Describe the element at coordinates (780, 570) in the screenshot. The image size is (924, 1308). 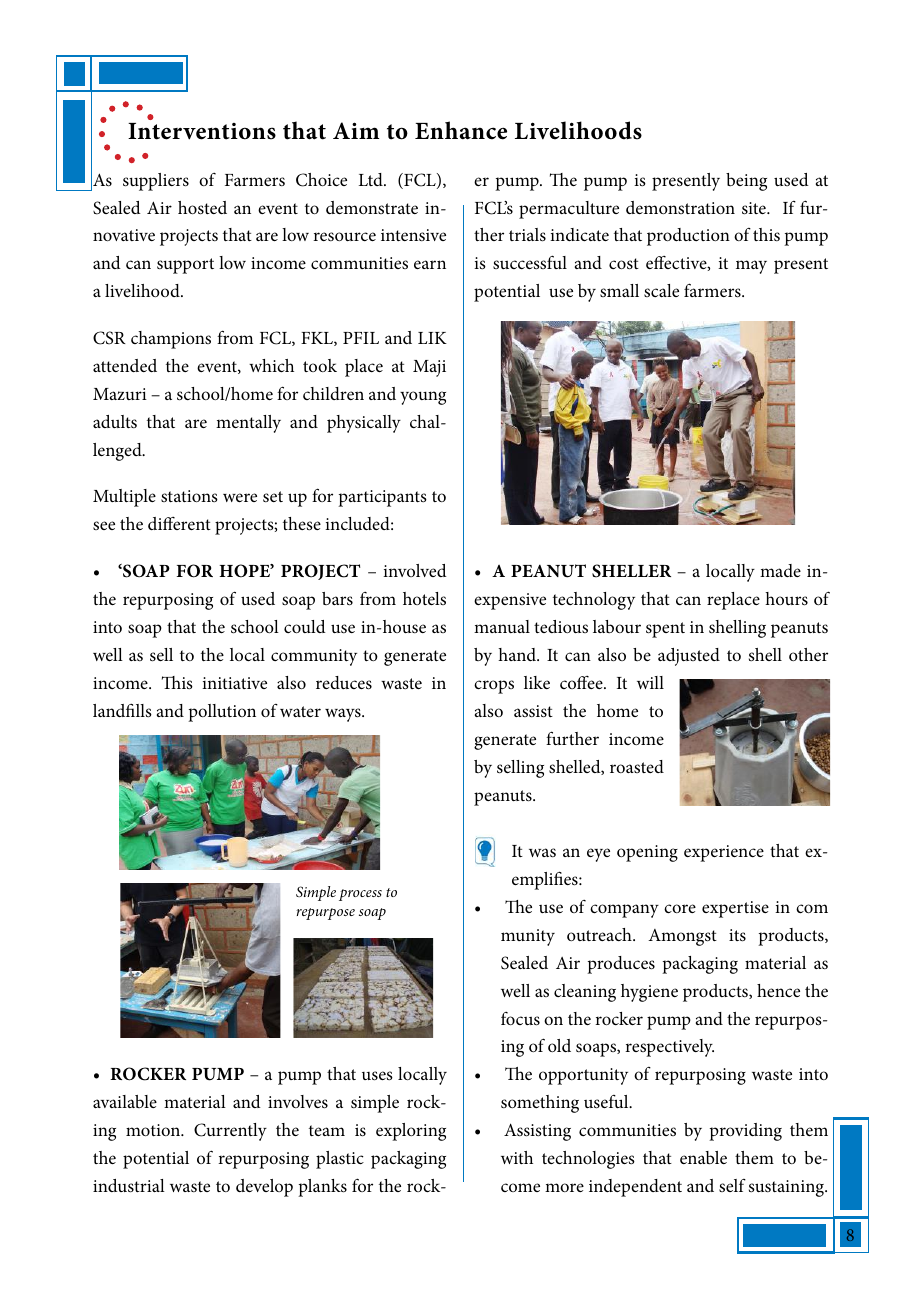
I see `made` at that location.
